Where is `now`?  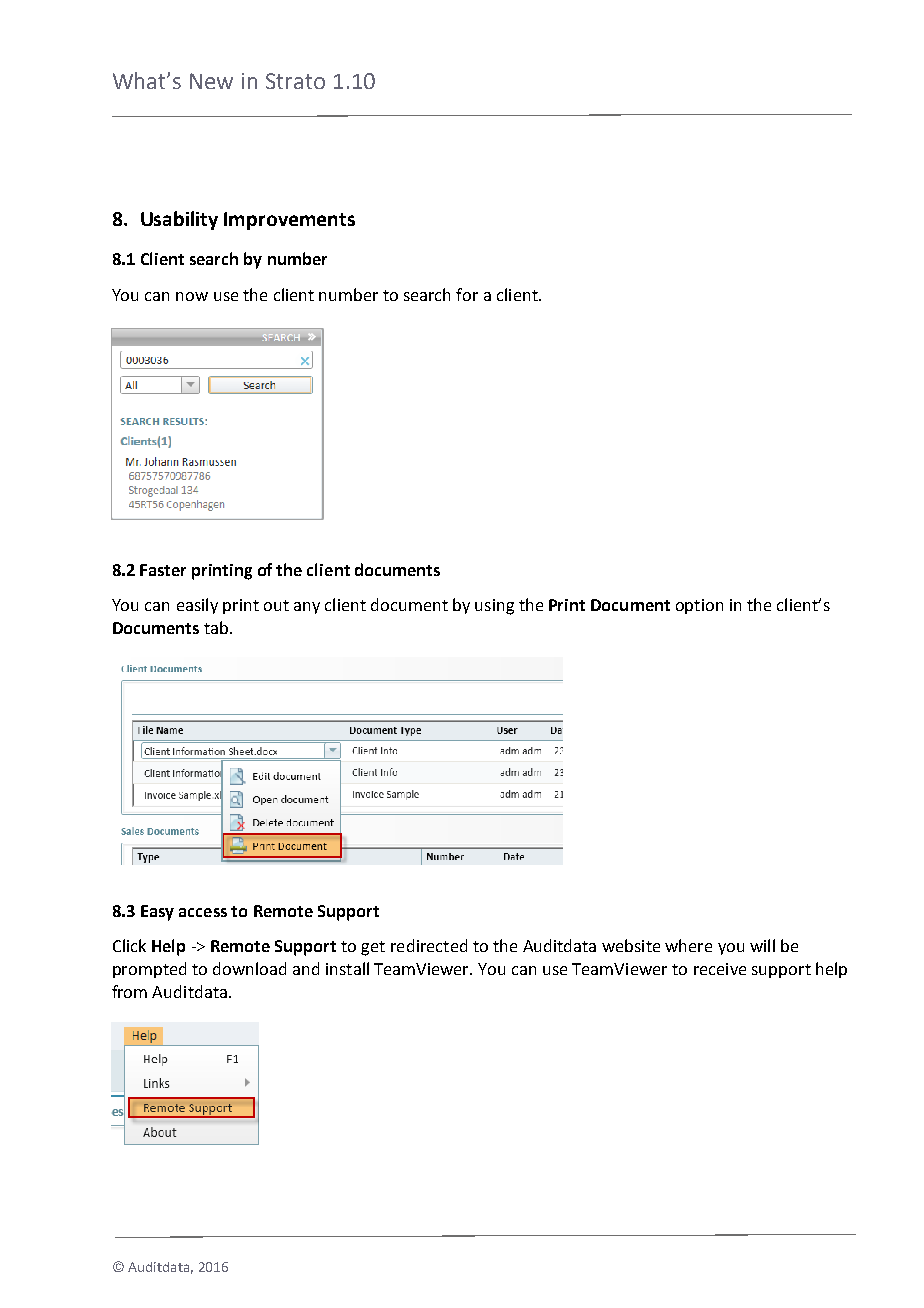 now is located at coordinates (192, 296).
